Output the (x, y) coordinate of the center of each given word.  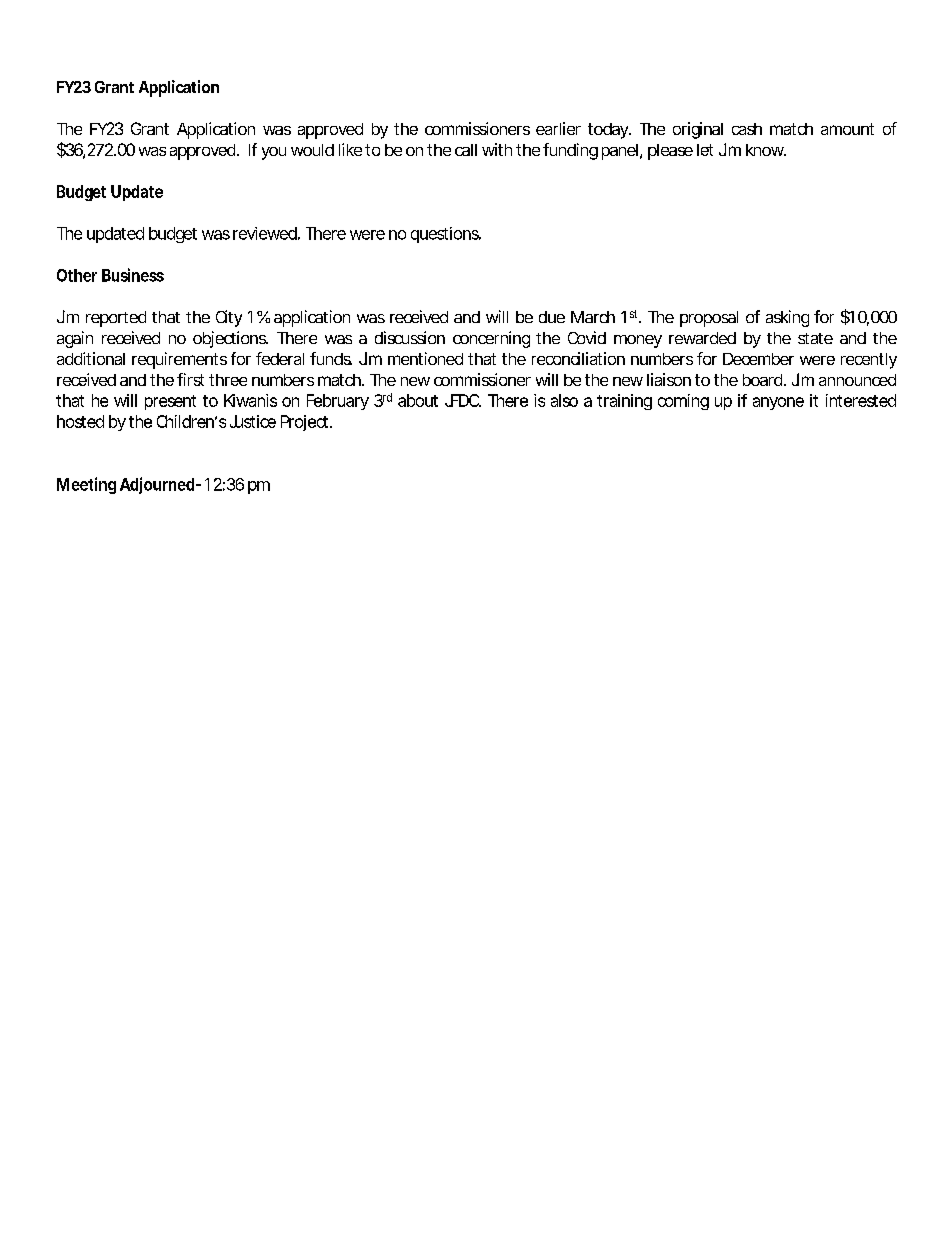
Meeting (86, 485)
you (274, 153)
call (466, 150)
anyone (778, 403)
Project (306, 423)
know (766, 150)
